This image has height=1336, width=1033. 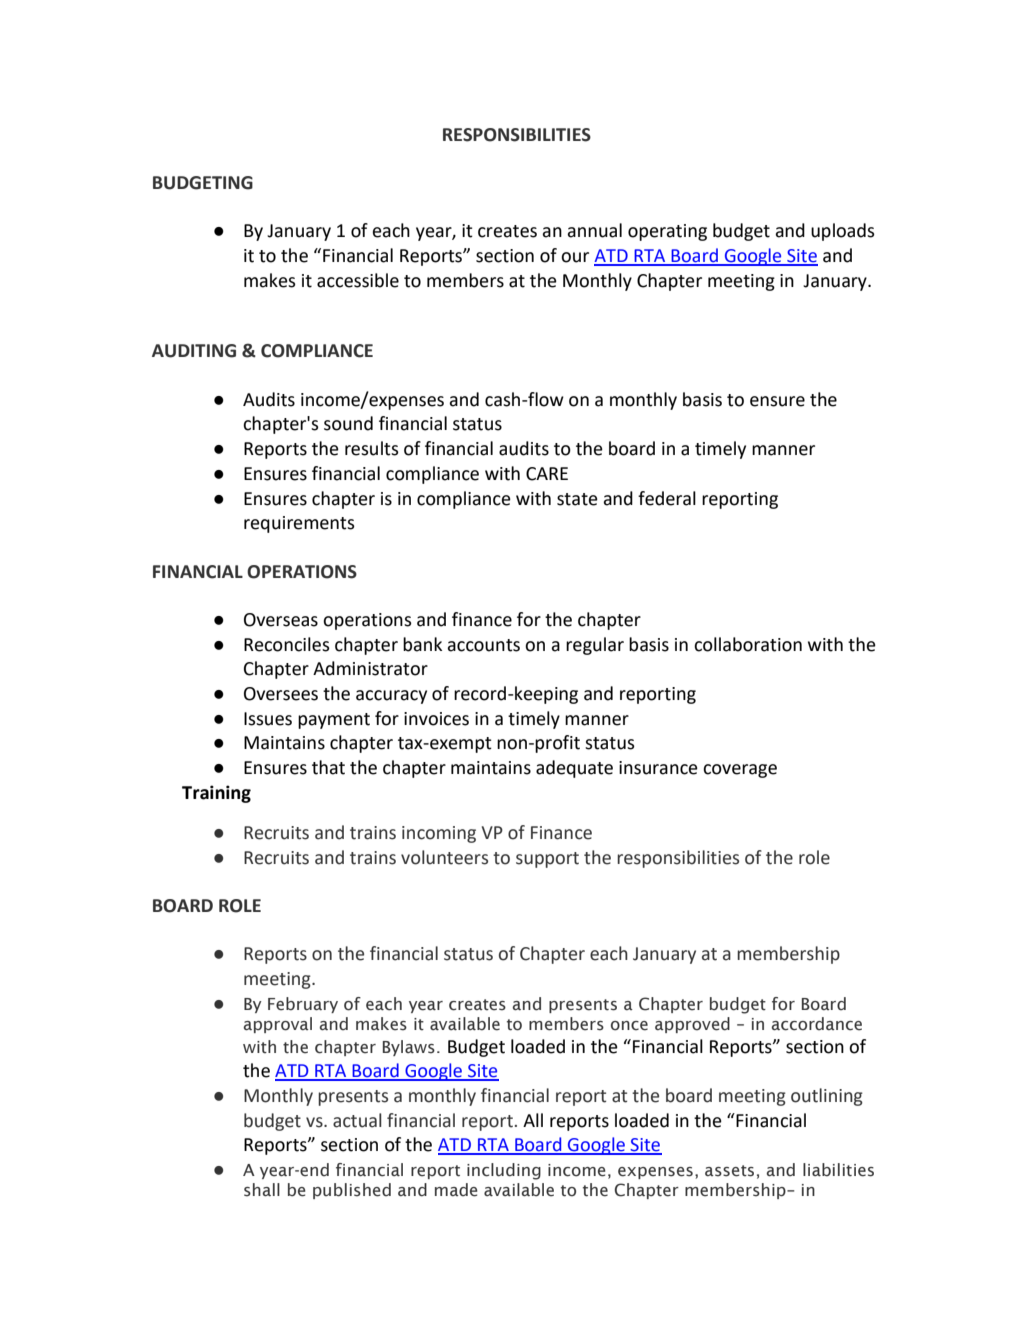 I want to click on uploads, so click(x=843, y=232).
